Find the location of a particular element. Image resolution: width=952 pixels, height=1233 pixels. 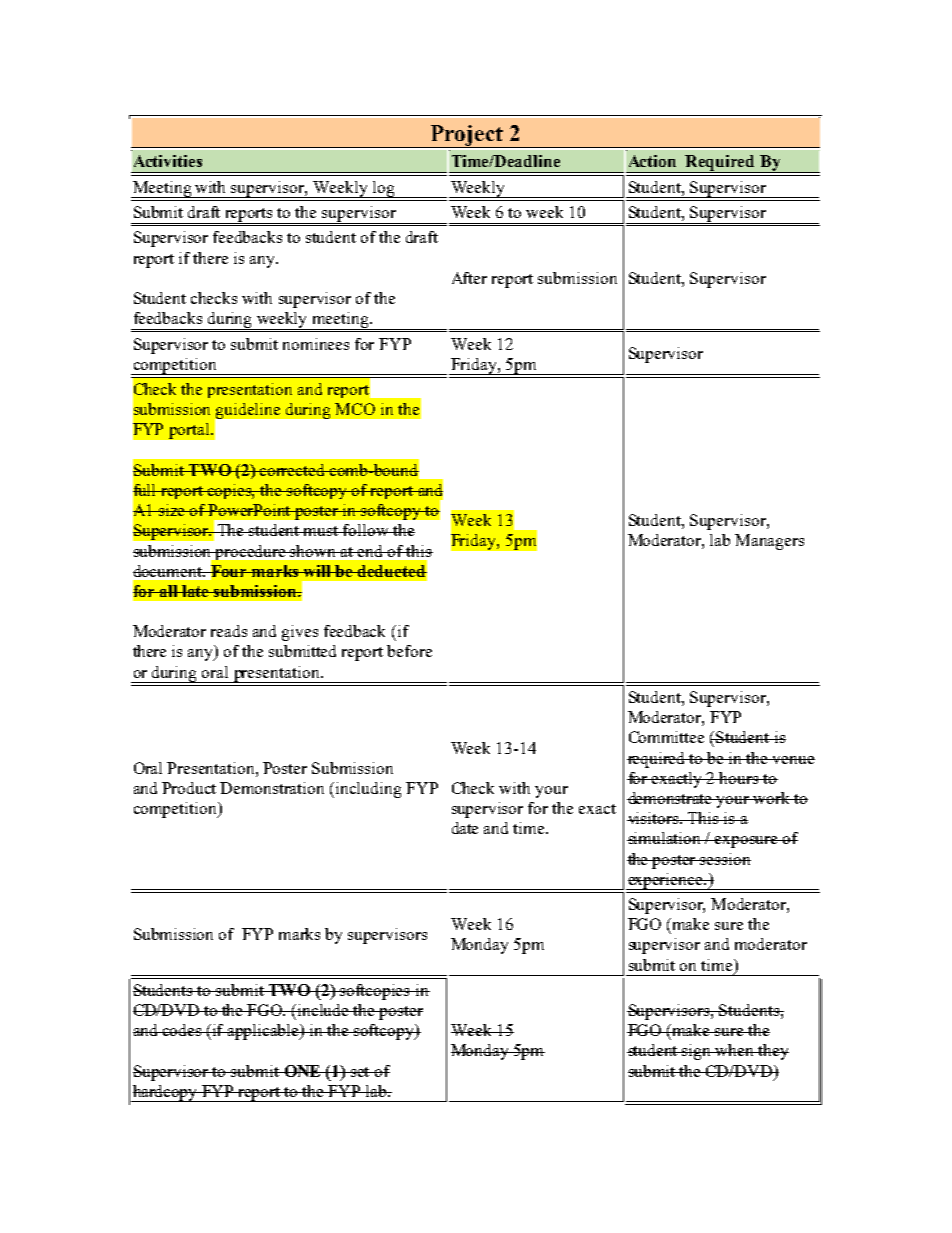

Demonstration is located at coordinates (272, 788).
